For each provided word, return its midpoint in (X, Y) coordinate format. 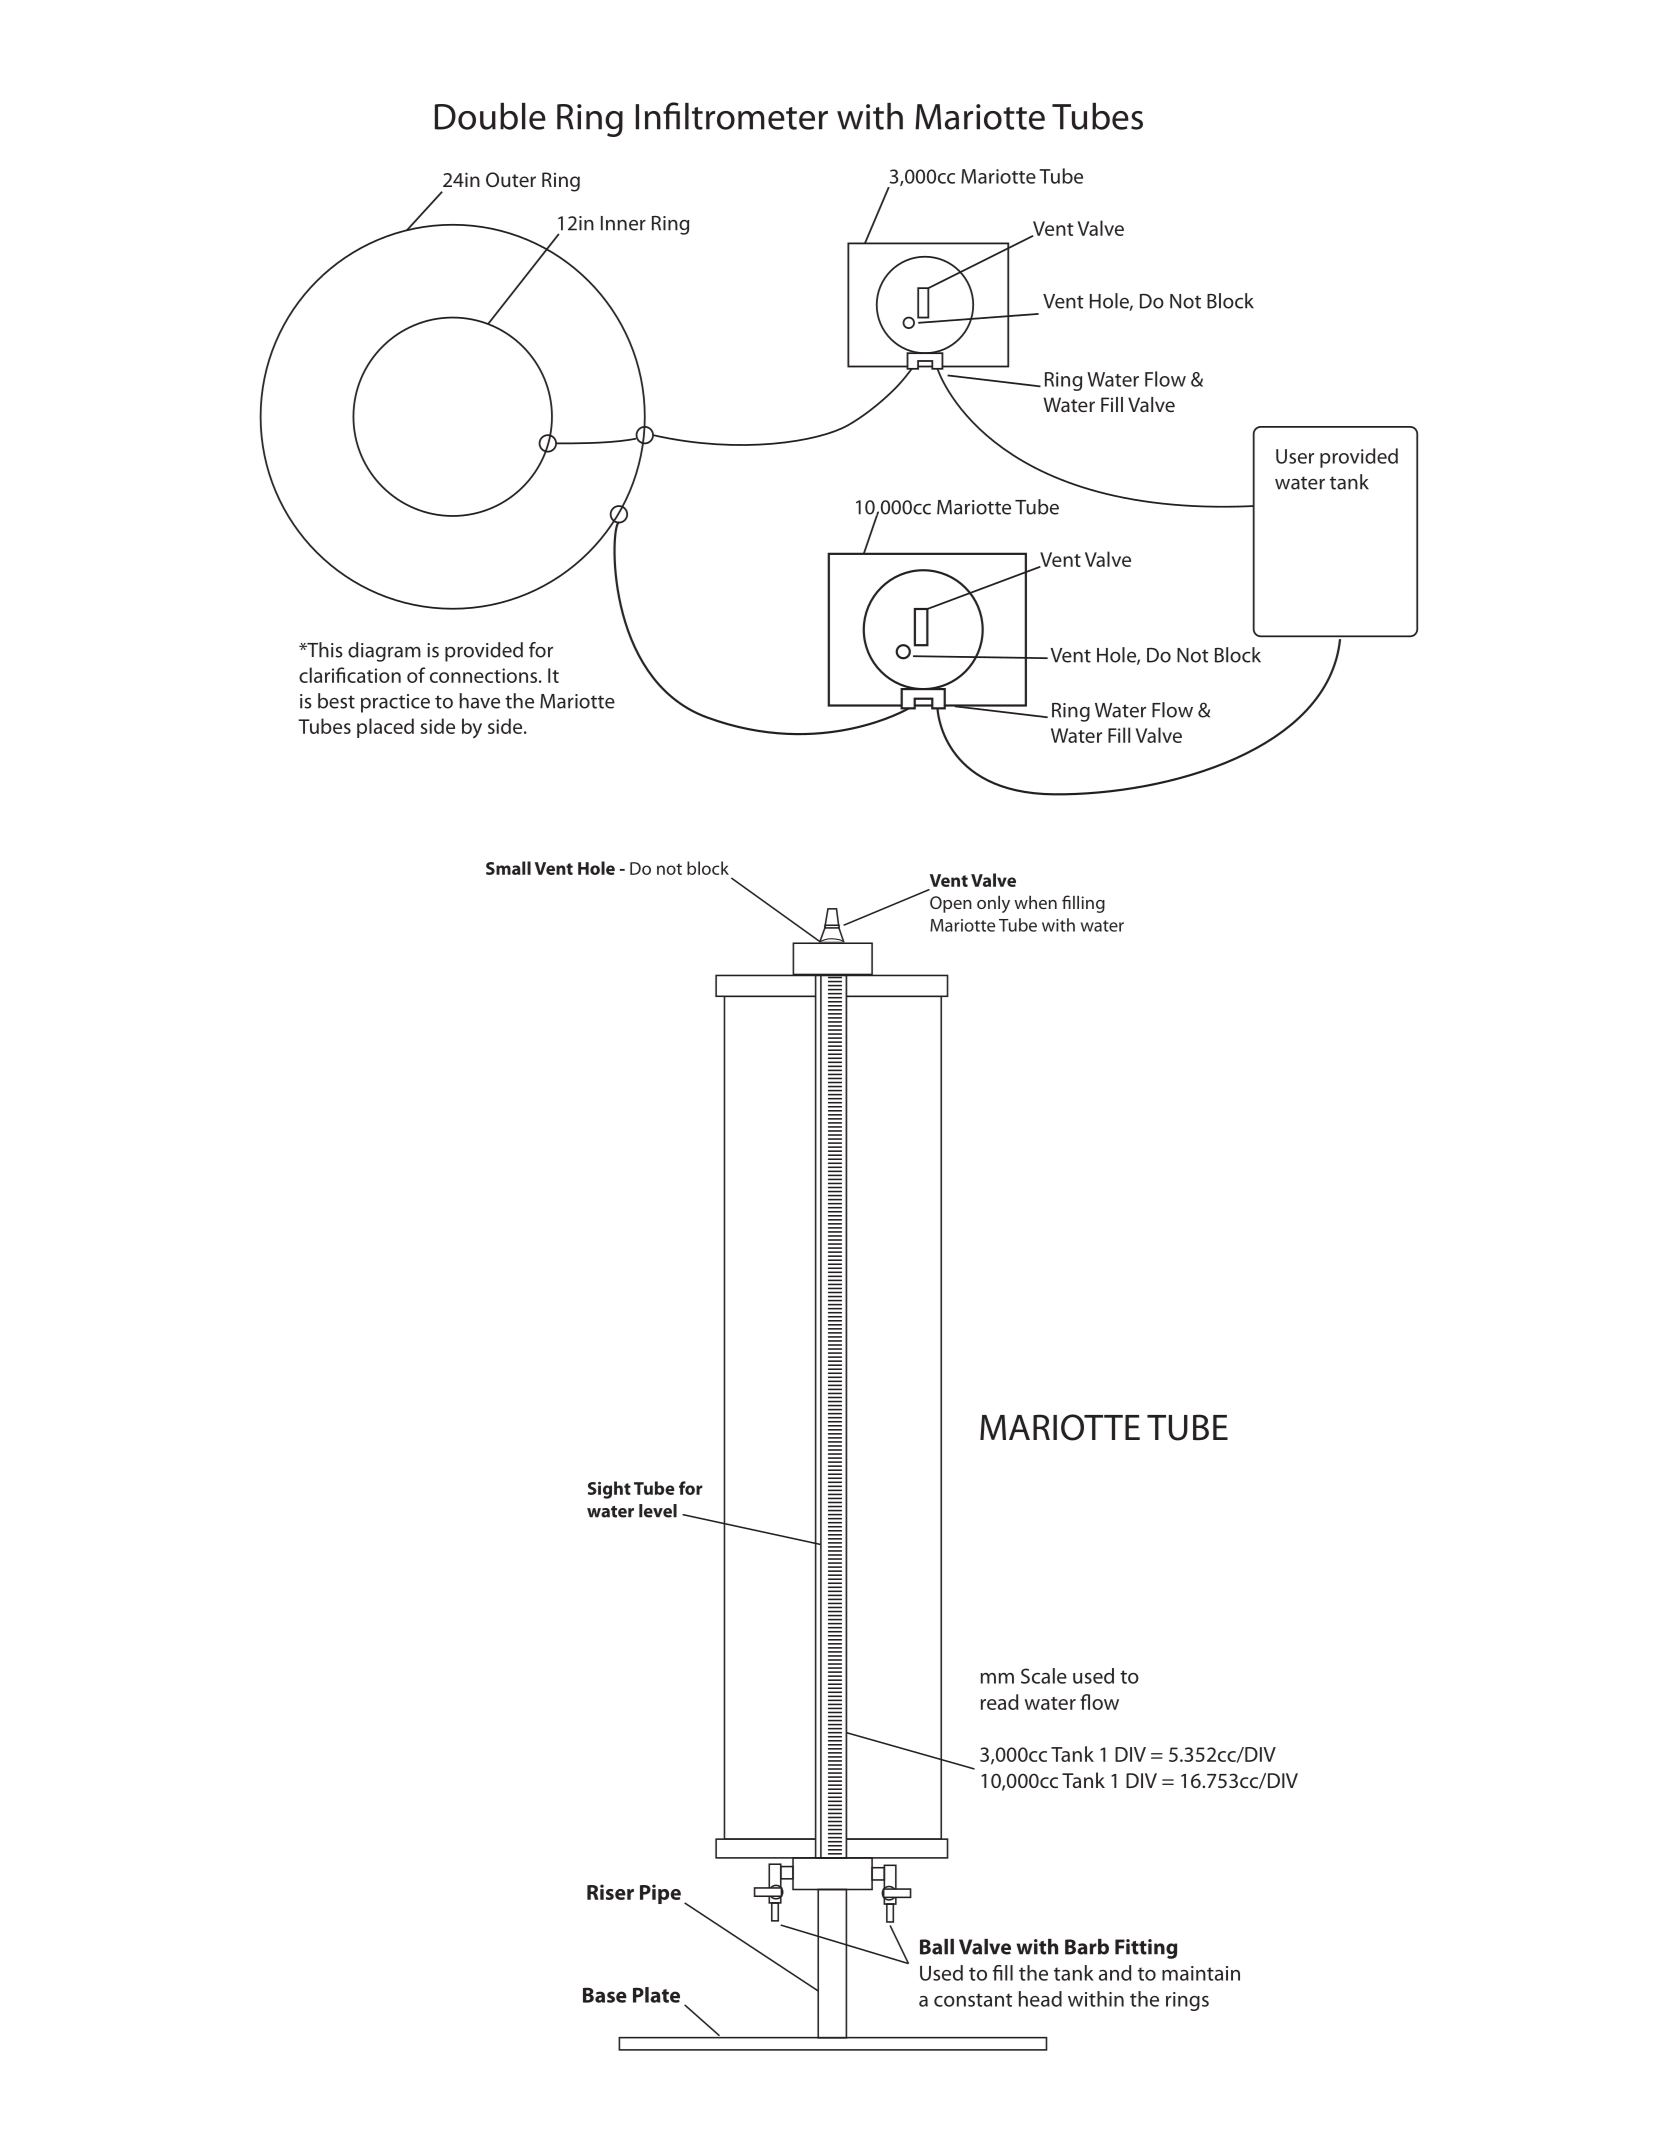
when (1035, 902)
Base (605, 1995)
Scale (1044, 1676)
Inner (623, 223)
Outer (511, 179)
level (658, 1511)
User (1295, 456)
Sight (609, 1490)
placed (385, 728)
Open (951, 904)
